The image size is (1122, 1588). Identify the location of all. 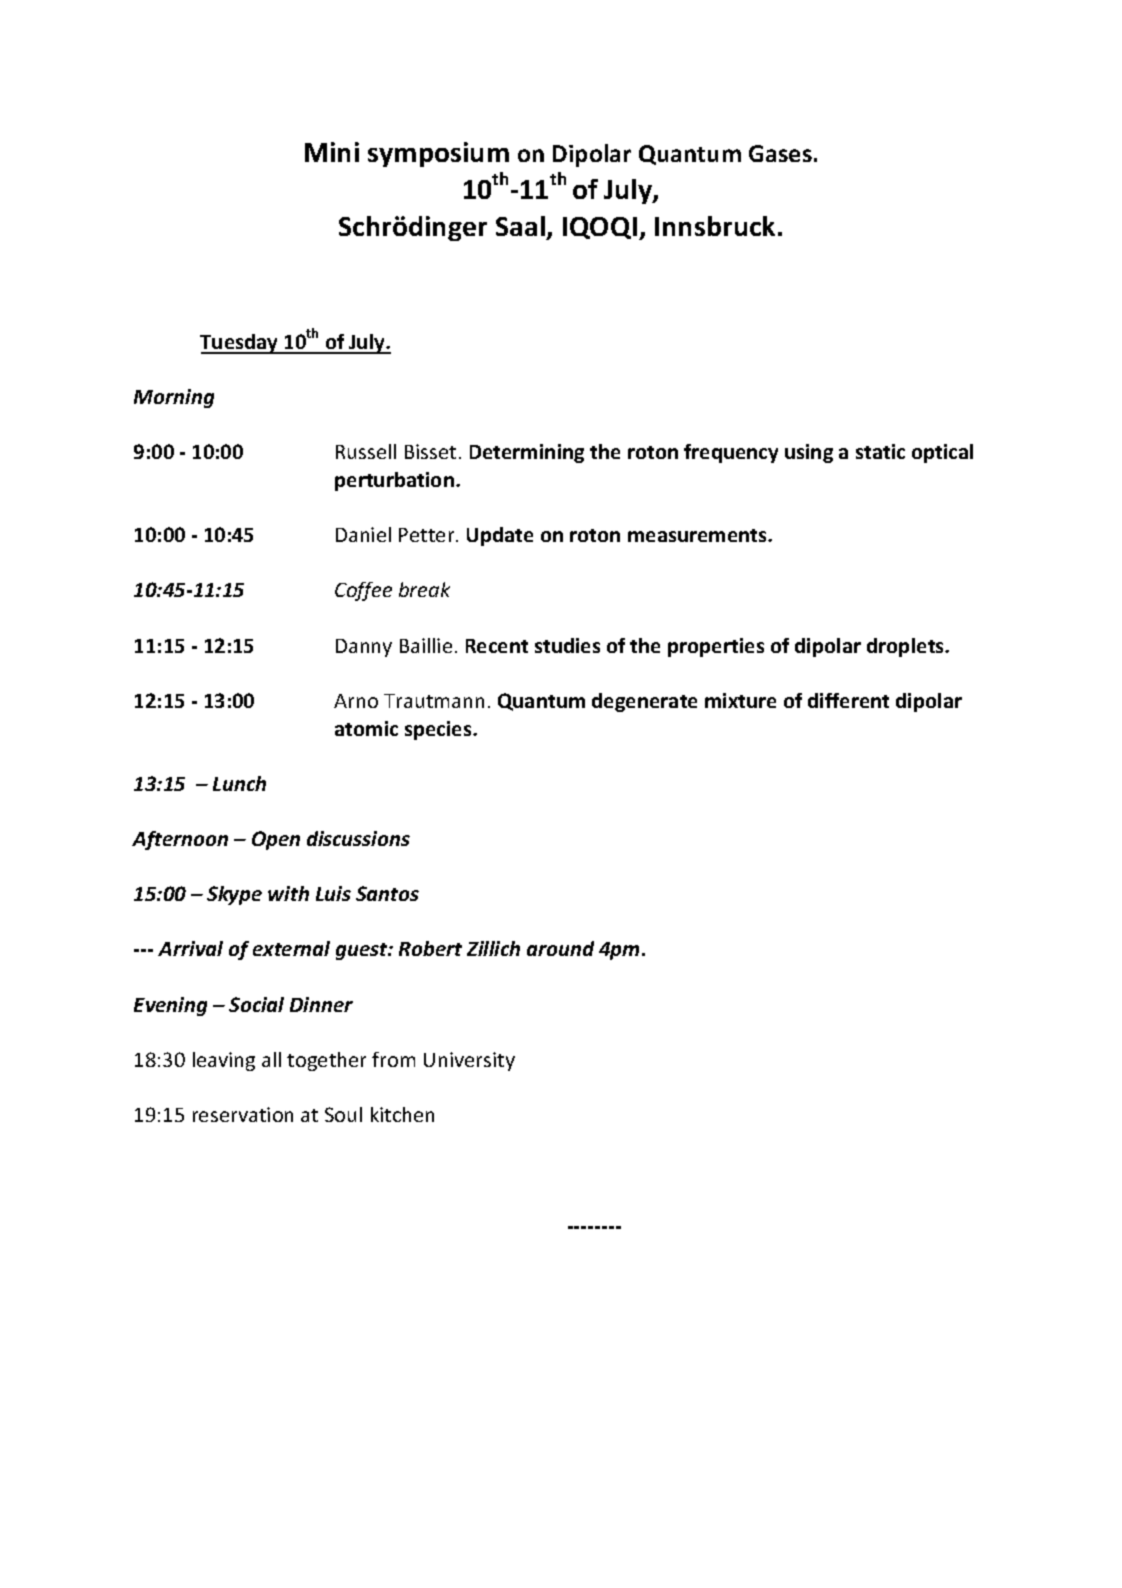
(271, 1059).
